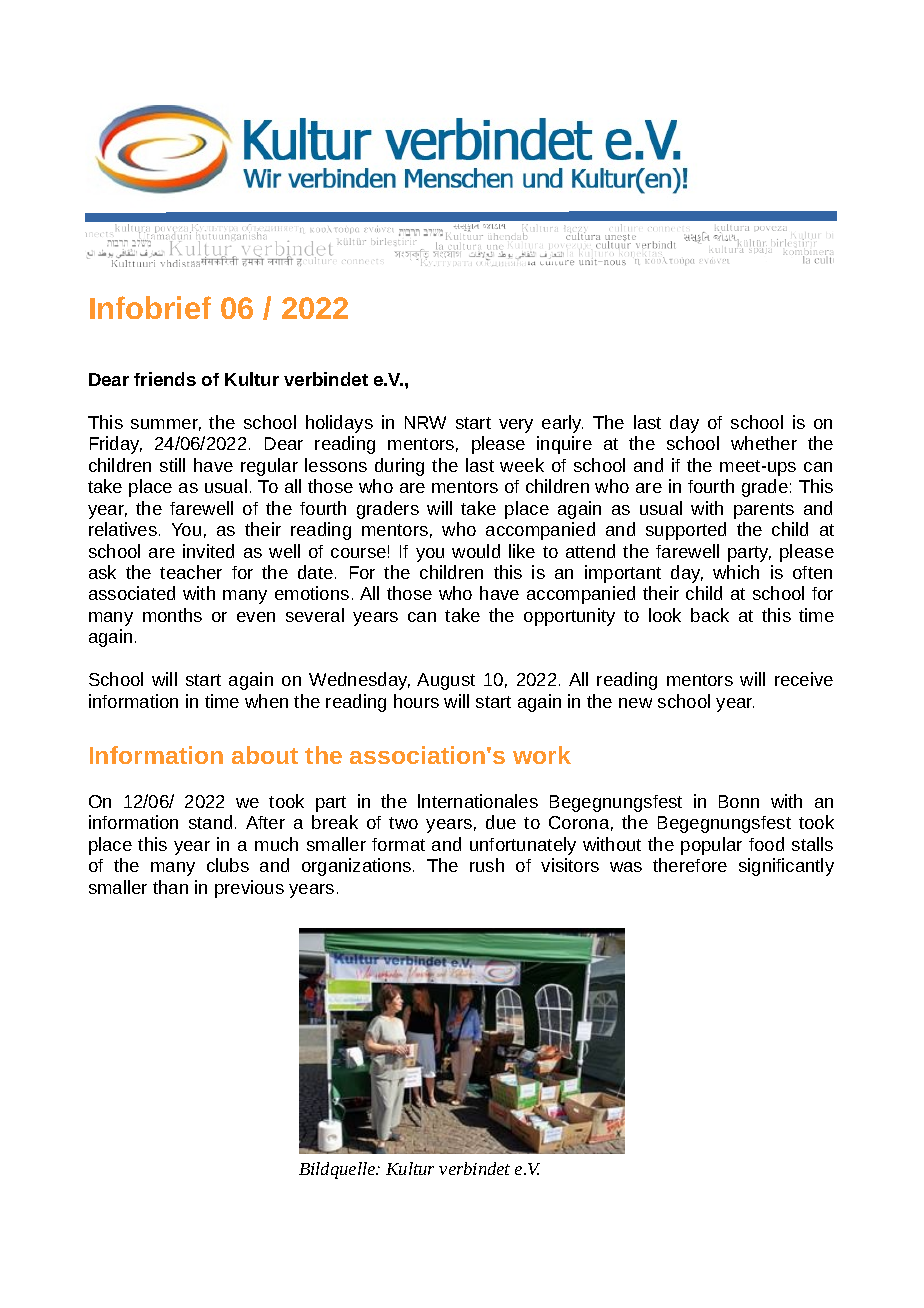 The height and width of the screenshot is (1308, 924). What do you see at coordinates (265, 755) in the screenshot?
I see `about` at bounding box center [265, 755].
